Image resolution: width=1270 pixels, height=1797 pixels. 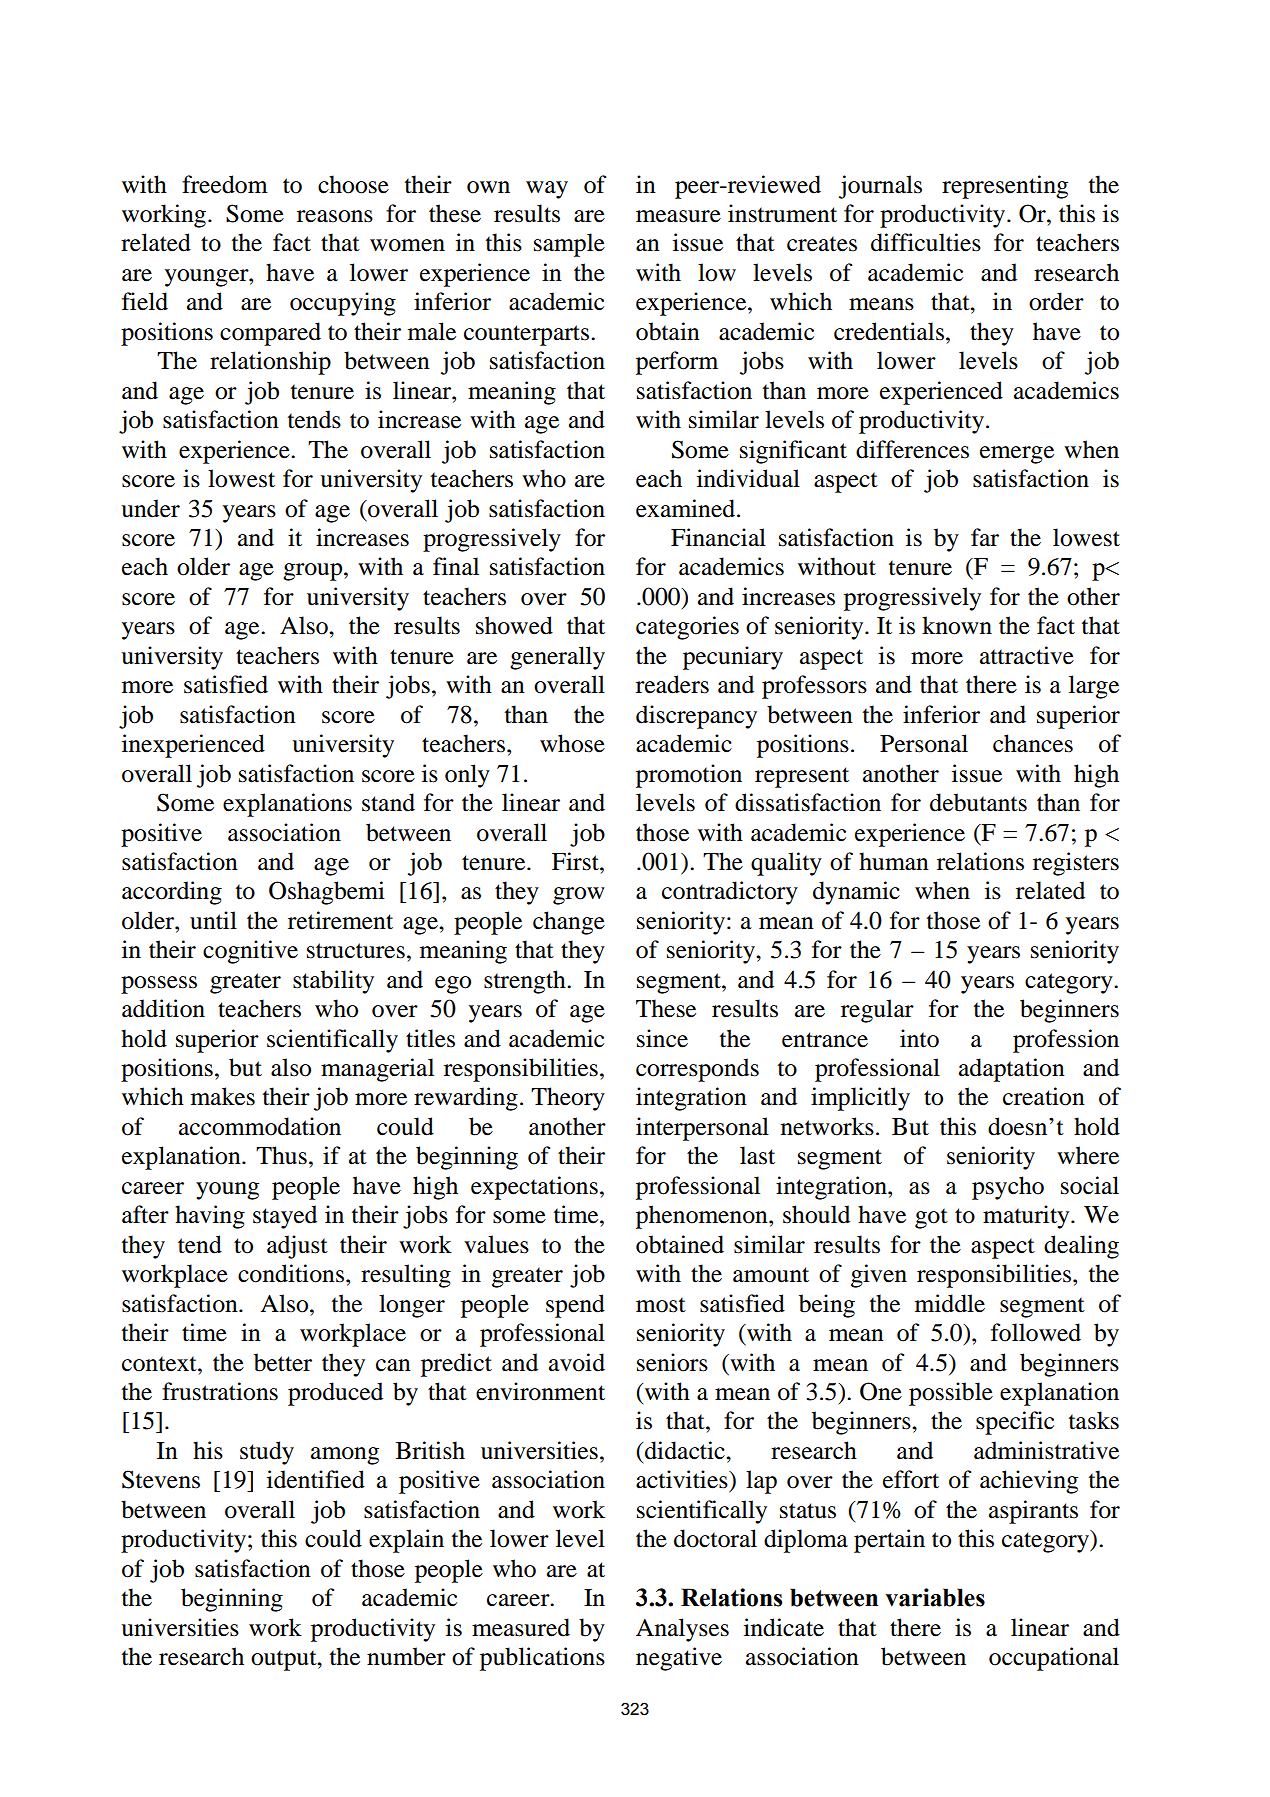 I want to click on human, so click(x=894, y=861).
